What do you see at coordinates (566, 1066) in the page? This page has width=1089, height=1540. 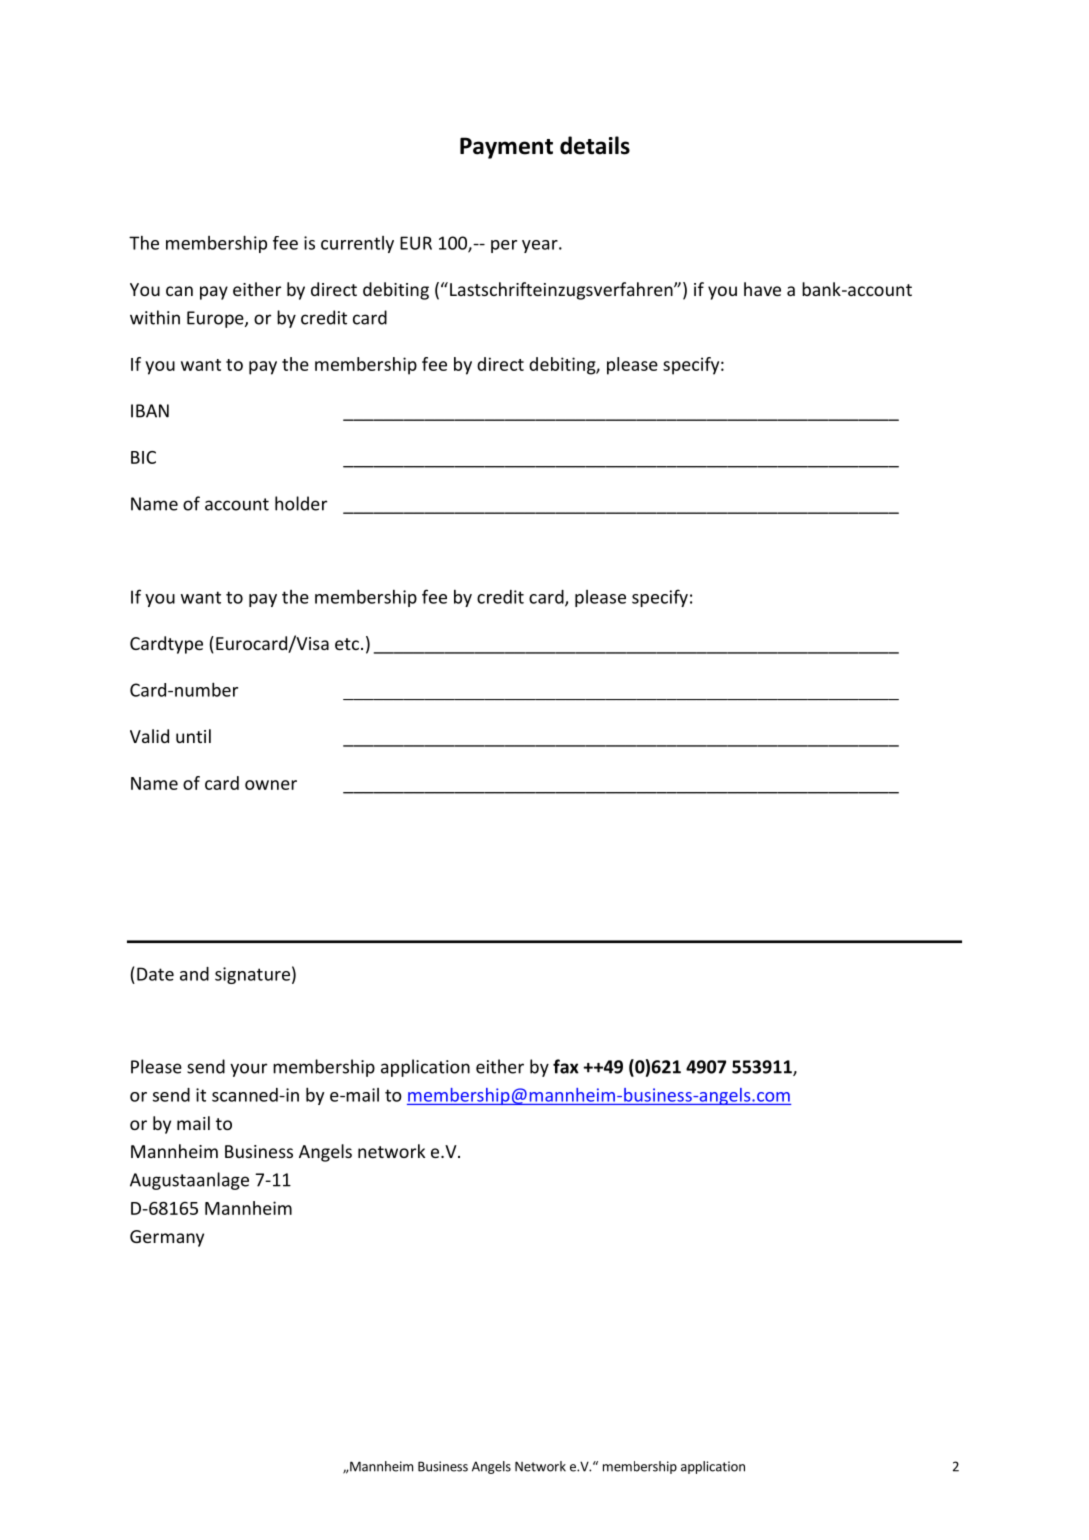 I see `fax` at bounding box center [566, 1066].
